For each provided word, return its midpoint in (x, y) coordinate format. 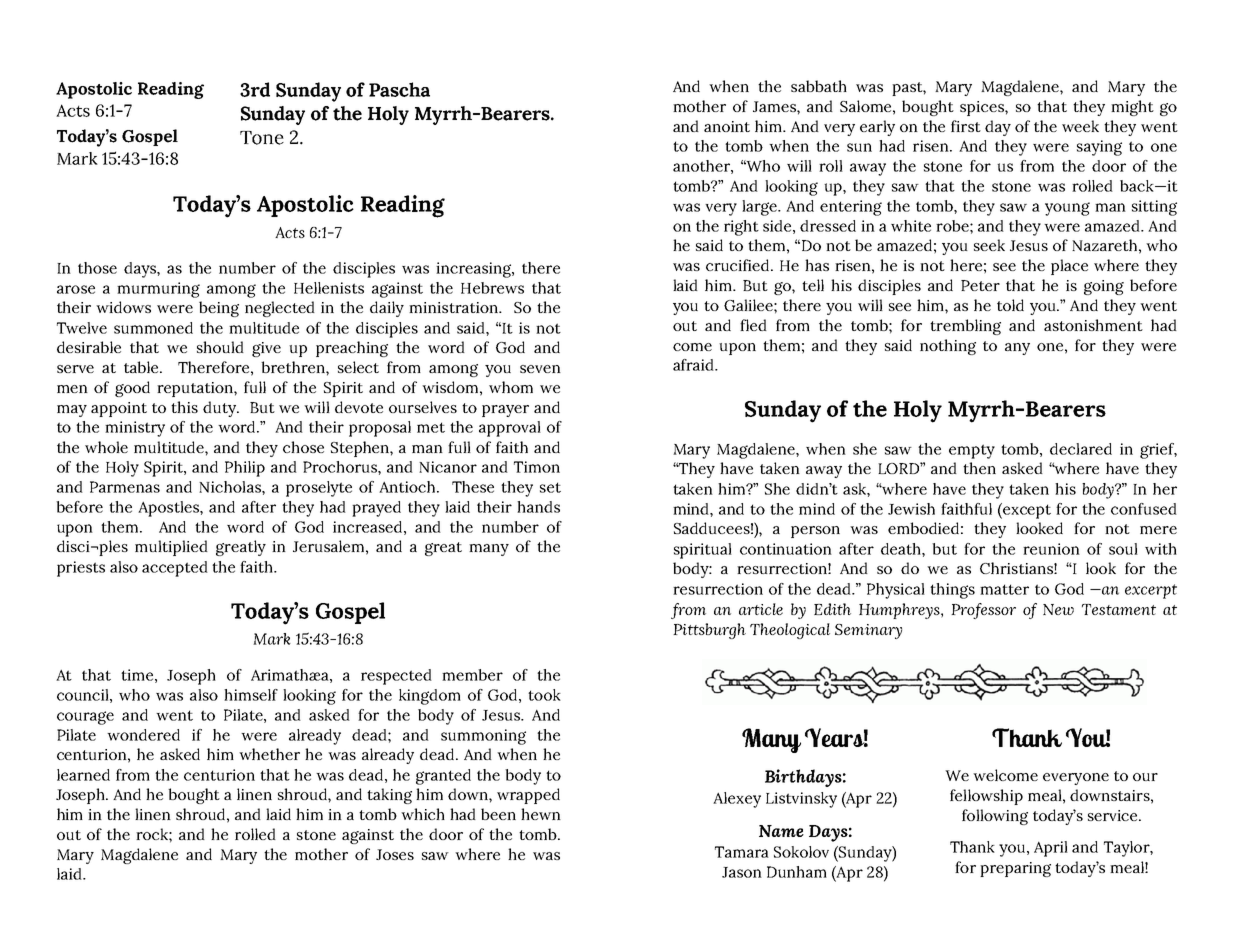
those (97, 268)
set (550, 487)
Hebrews (492, 288)
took (544, 695)
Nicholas (231, 487)
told (1010, 305)
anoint (727, 126)
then (979, 468)
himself (251, 695)
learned (83, 775)
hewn (541, 814)
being (219, 309)
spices (983, 108)
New (1058, 609)
